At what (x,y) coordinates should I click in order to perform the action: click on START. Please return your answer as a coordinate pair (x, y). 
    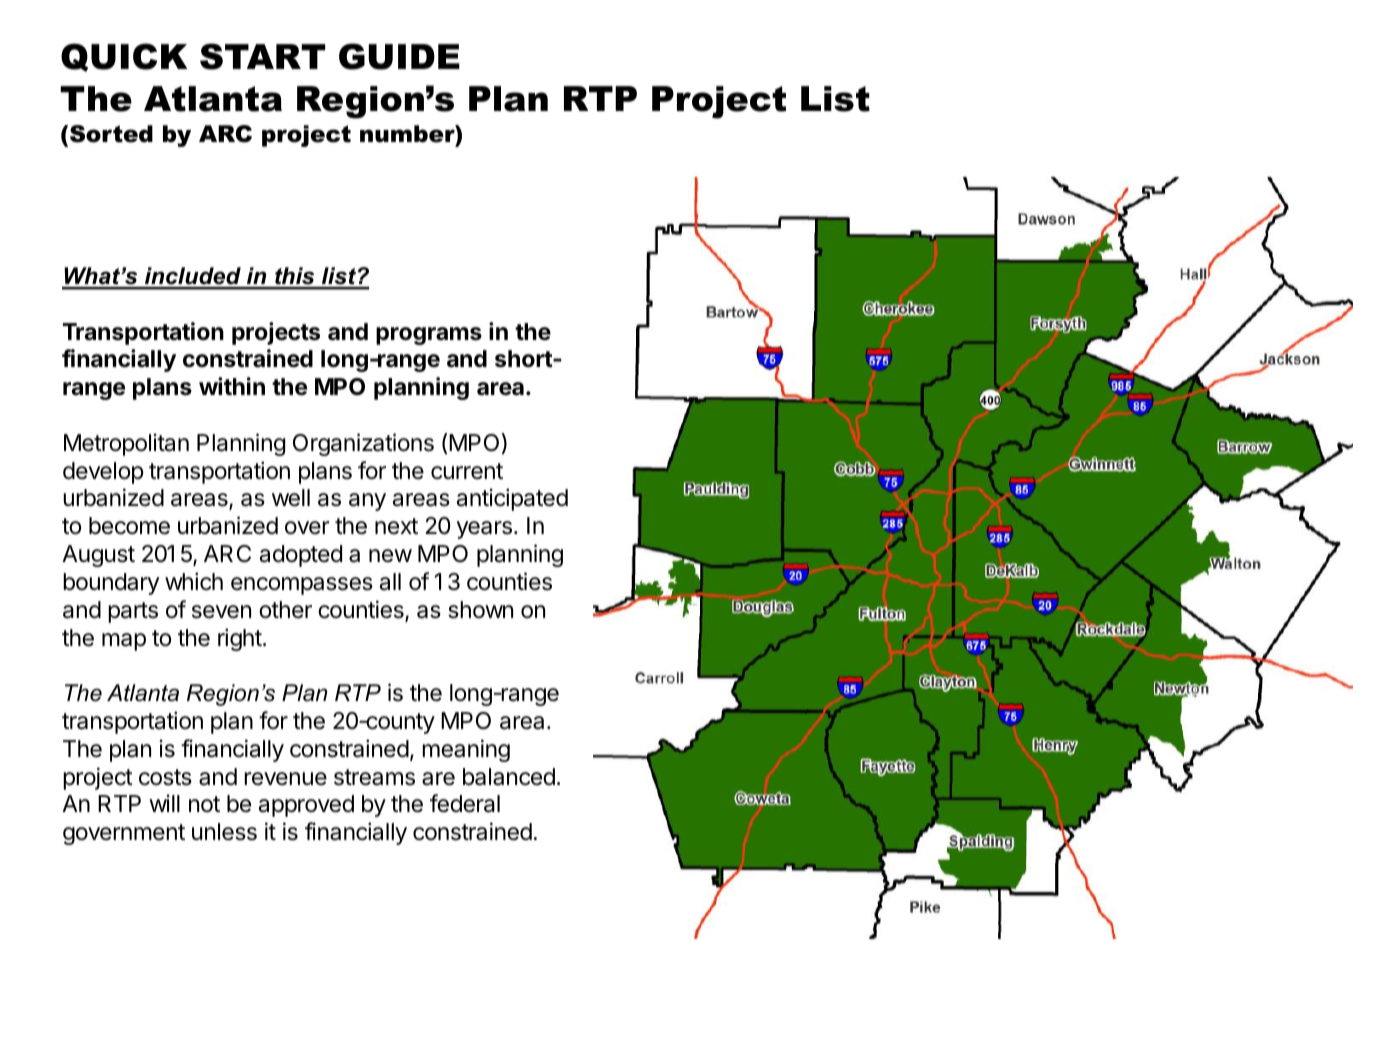
    Looking at the image, I should click on (262, 56).
